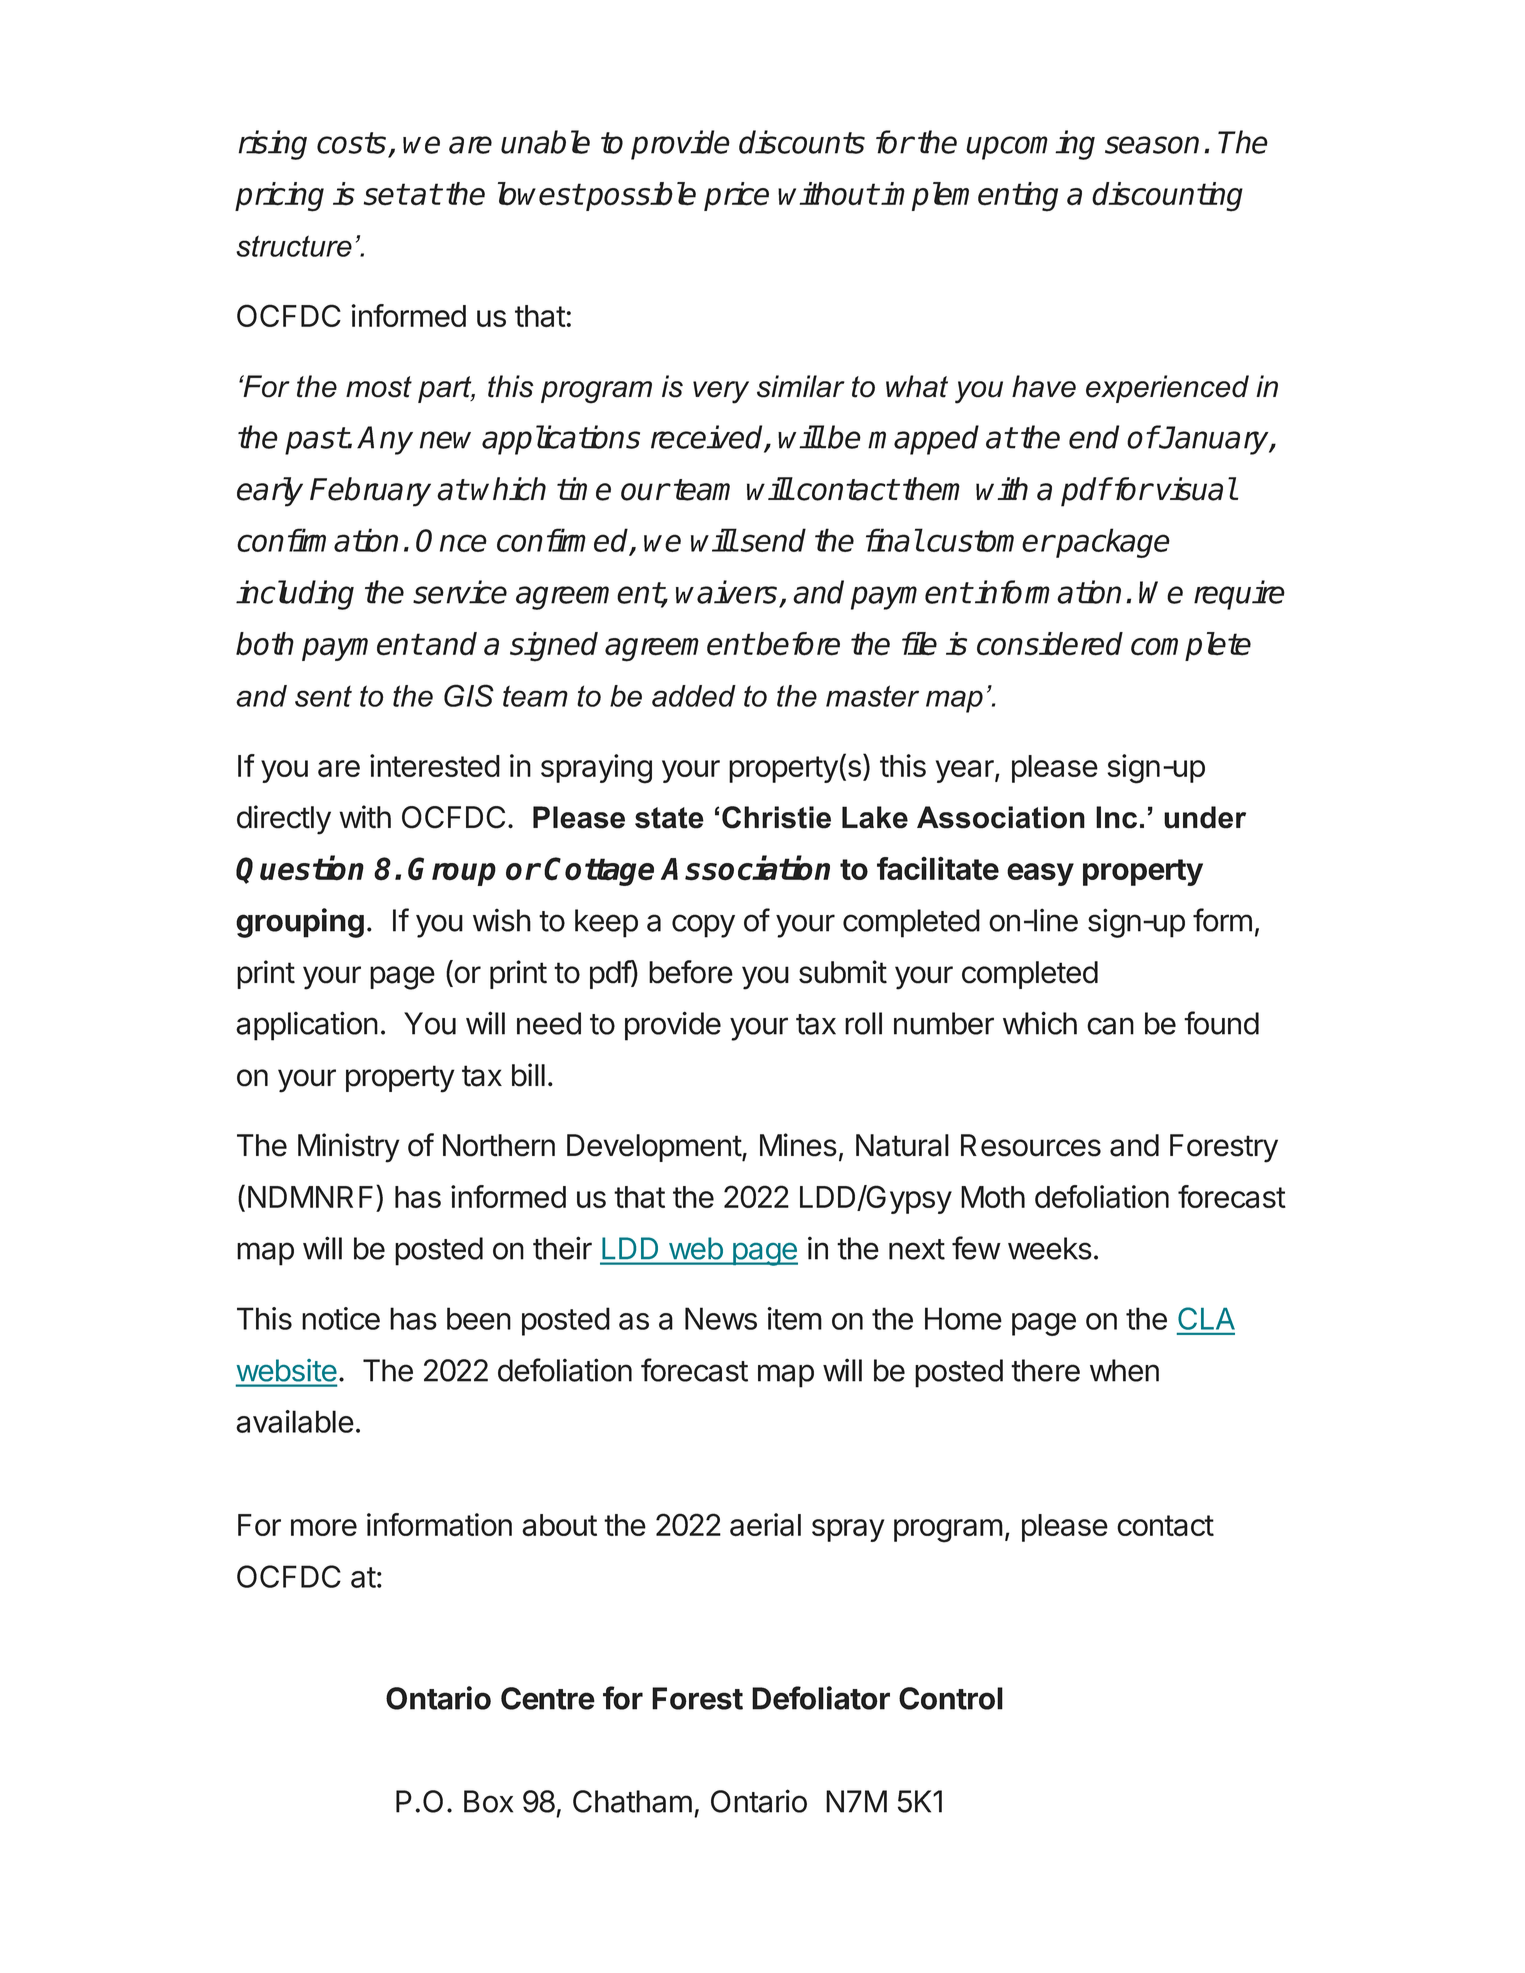  I want to click on interested, so click(435, 765).
